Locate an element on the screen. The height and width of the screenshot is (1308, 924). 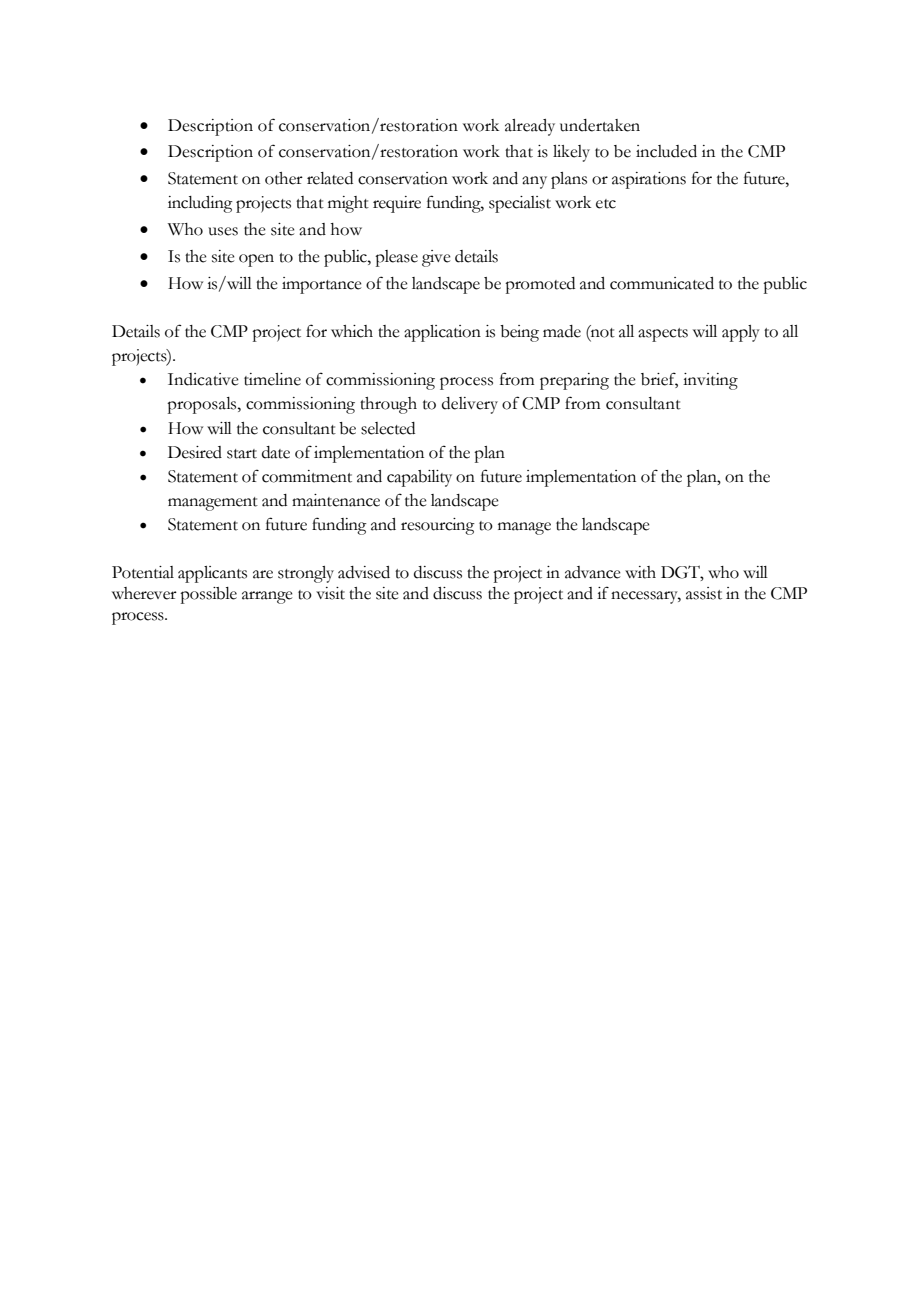
other is located at coordinates (284, 178).
